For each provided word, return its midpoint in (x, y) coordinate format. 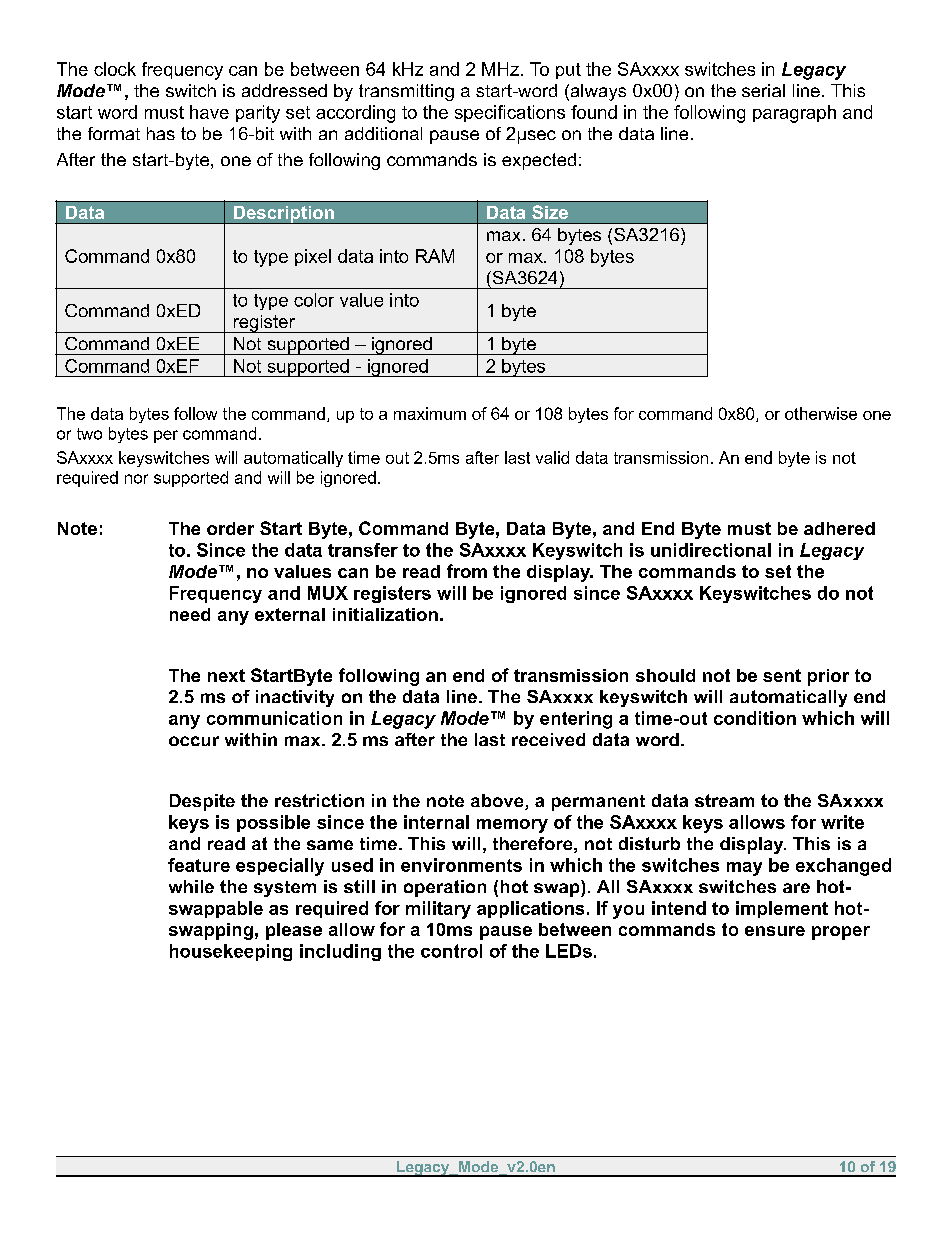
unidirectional (711, 550)
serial (763, 90)
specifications (510, 113)
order (230, 528)
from (467, 571)
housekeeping (231, 952)
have (209, 112)
